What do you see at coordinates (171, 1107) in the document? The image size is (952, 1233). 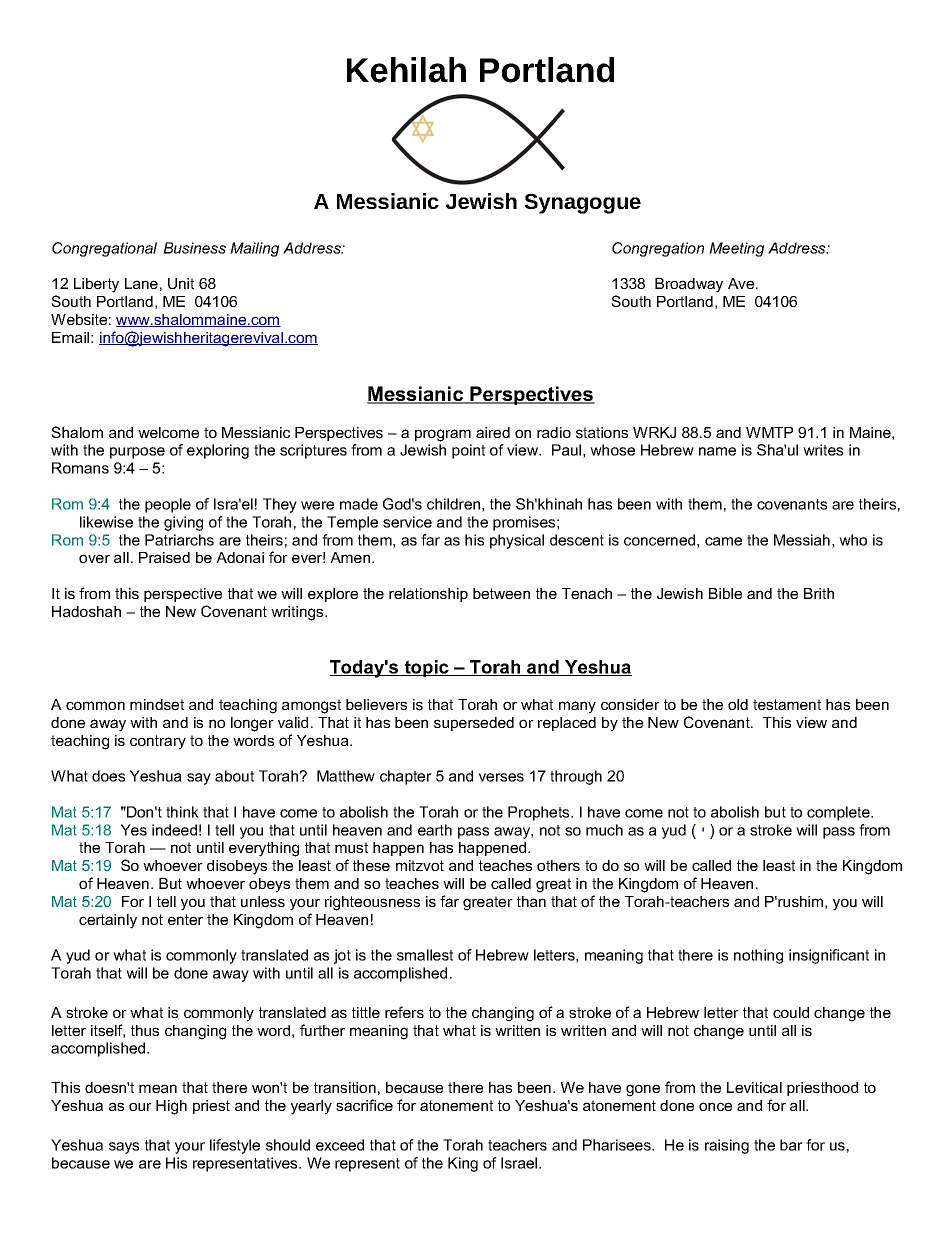 I see `High` at bounding box center [171, 1107].
